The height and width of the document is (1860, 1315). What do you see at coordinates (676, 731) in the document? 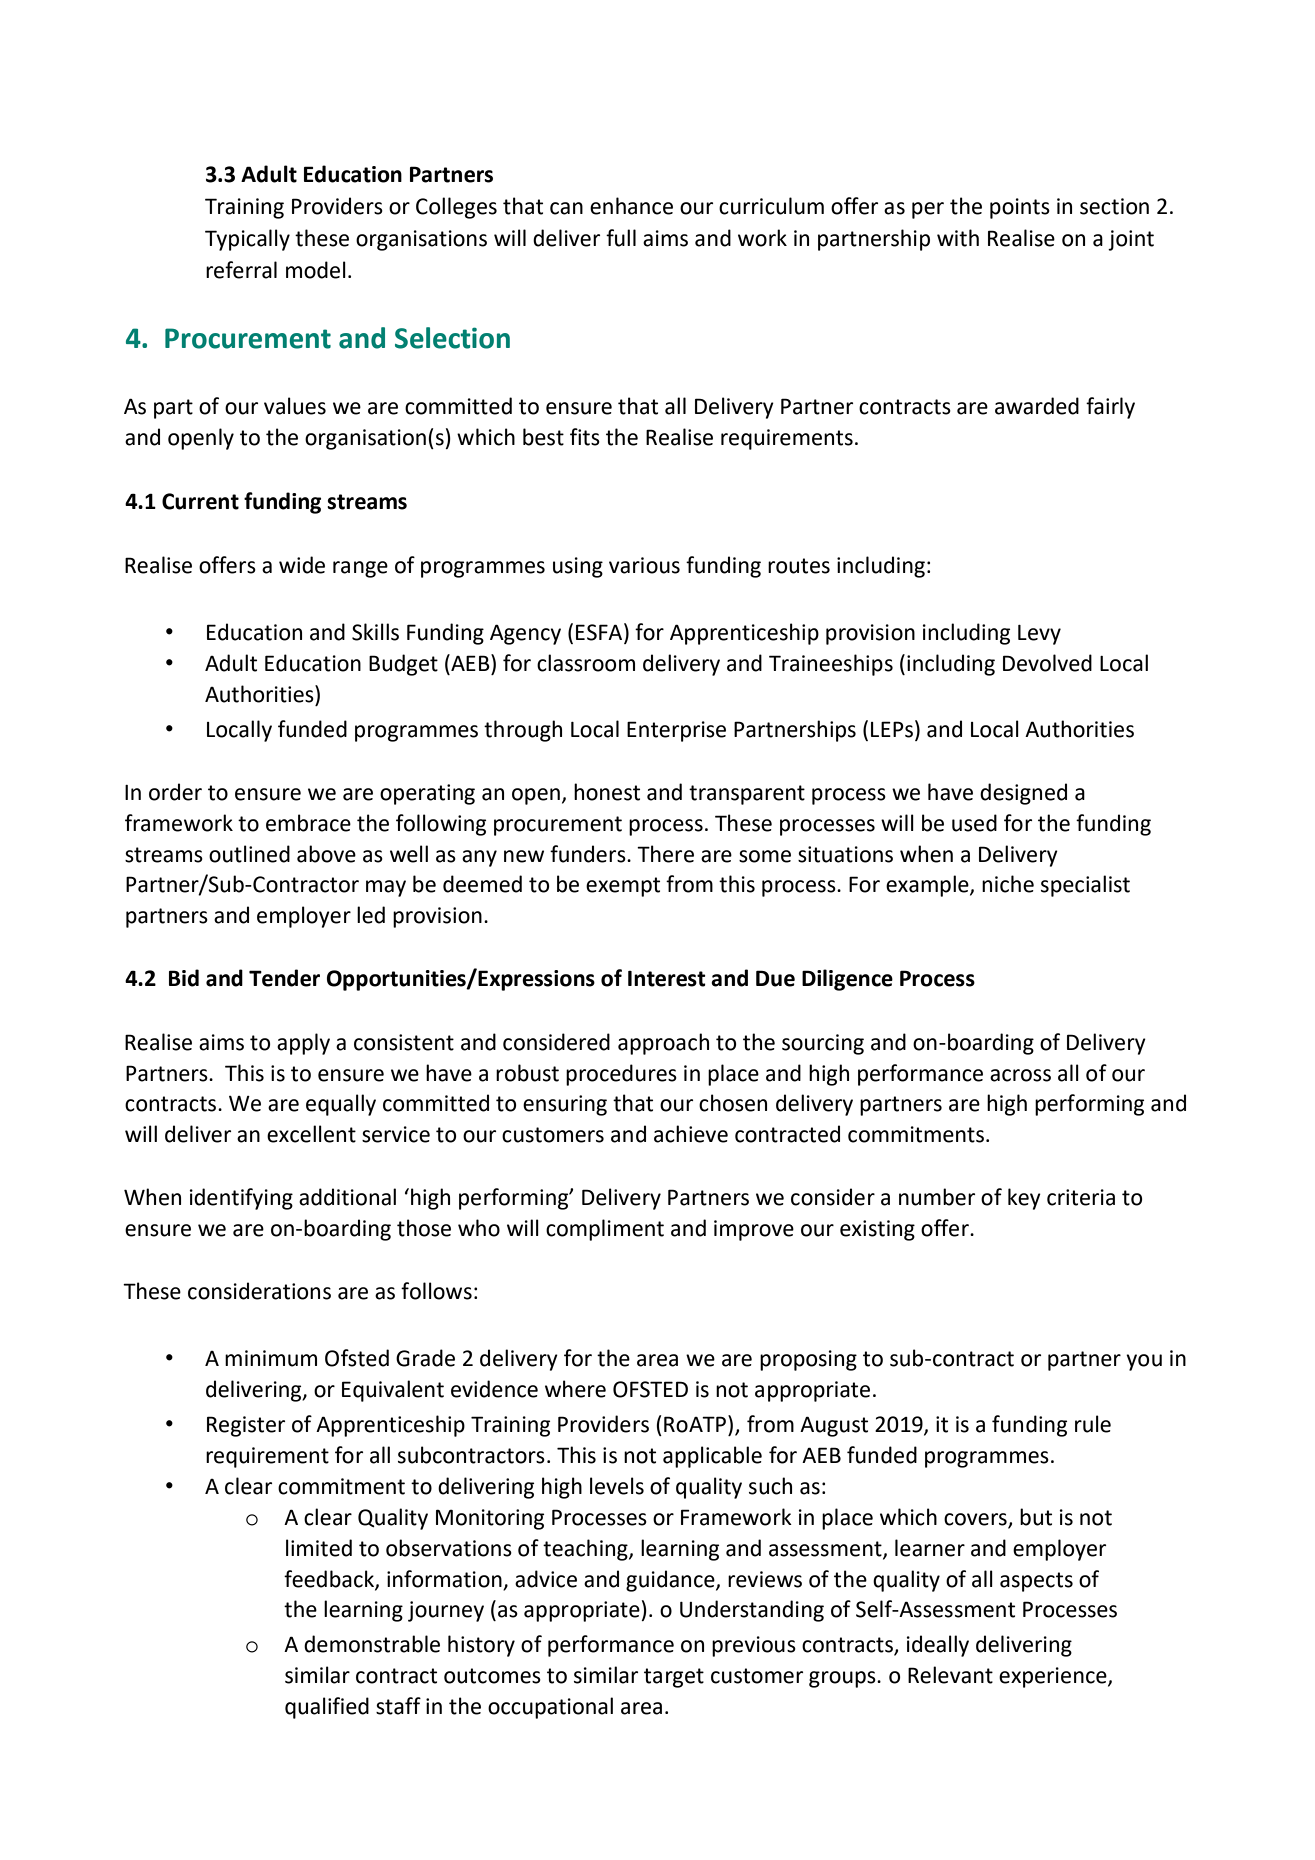
I see `Enterprise` at bounding box center [676, 731].
